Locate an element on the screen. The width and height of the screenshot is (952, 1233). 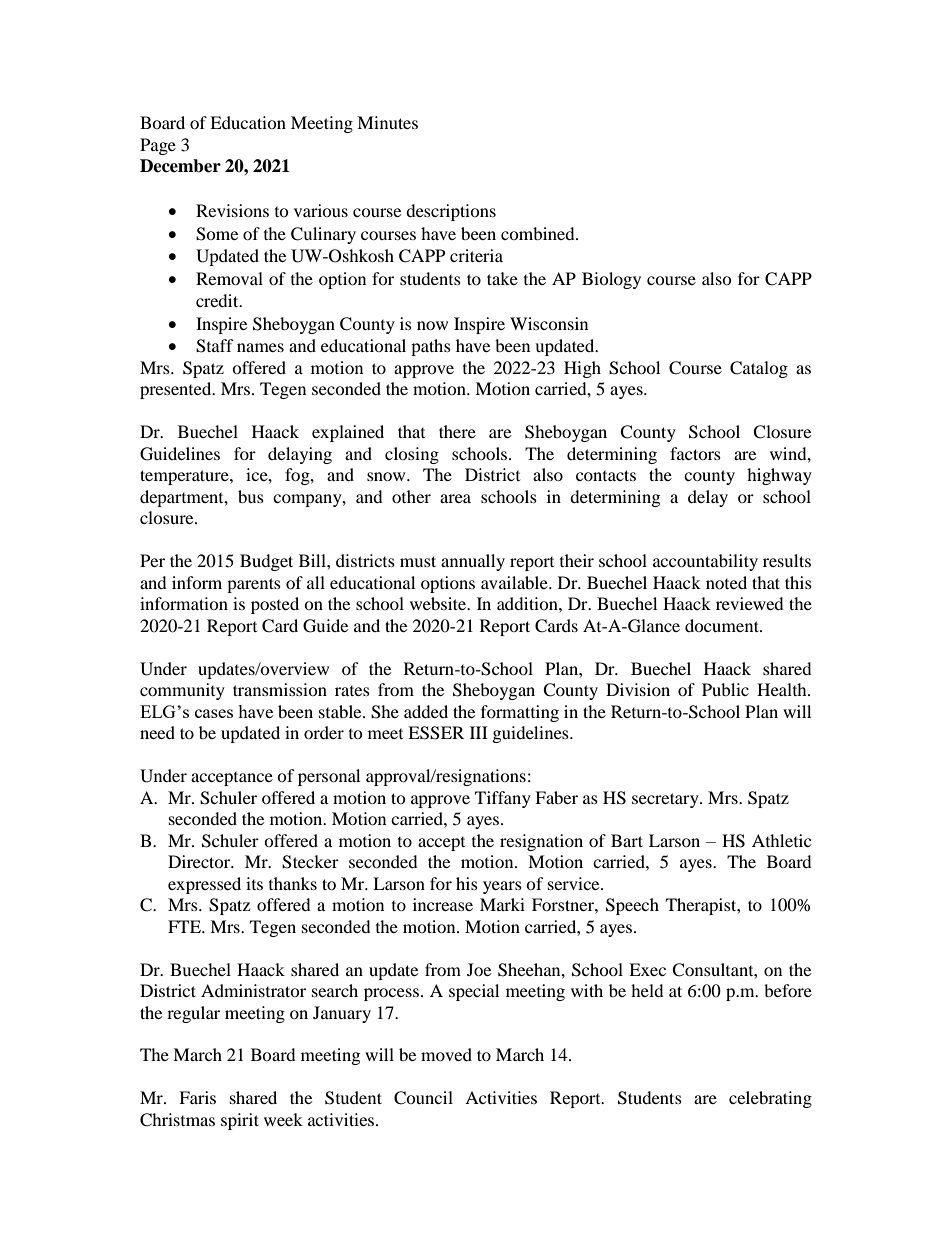
December is located at coordinates (180, 166).
